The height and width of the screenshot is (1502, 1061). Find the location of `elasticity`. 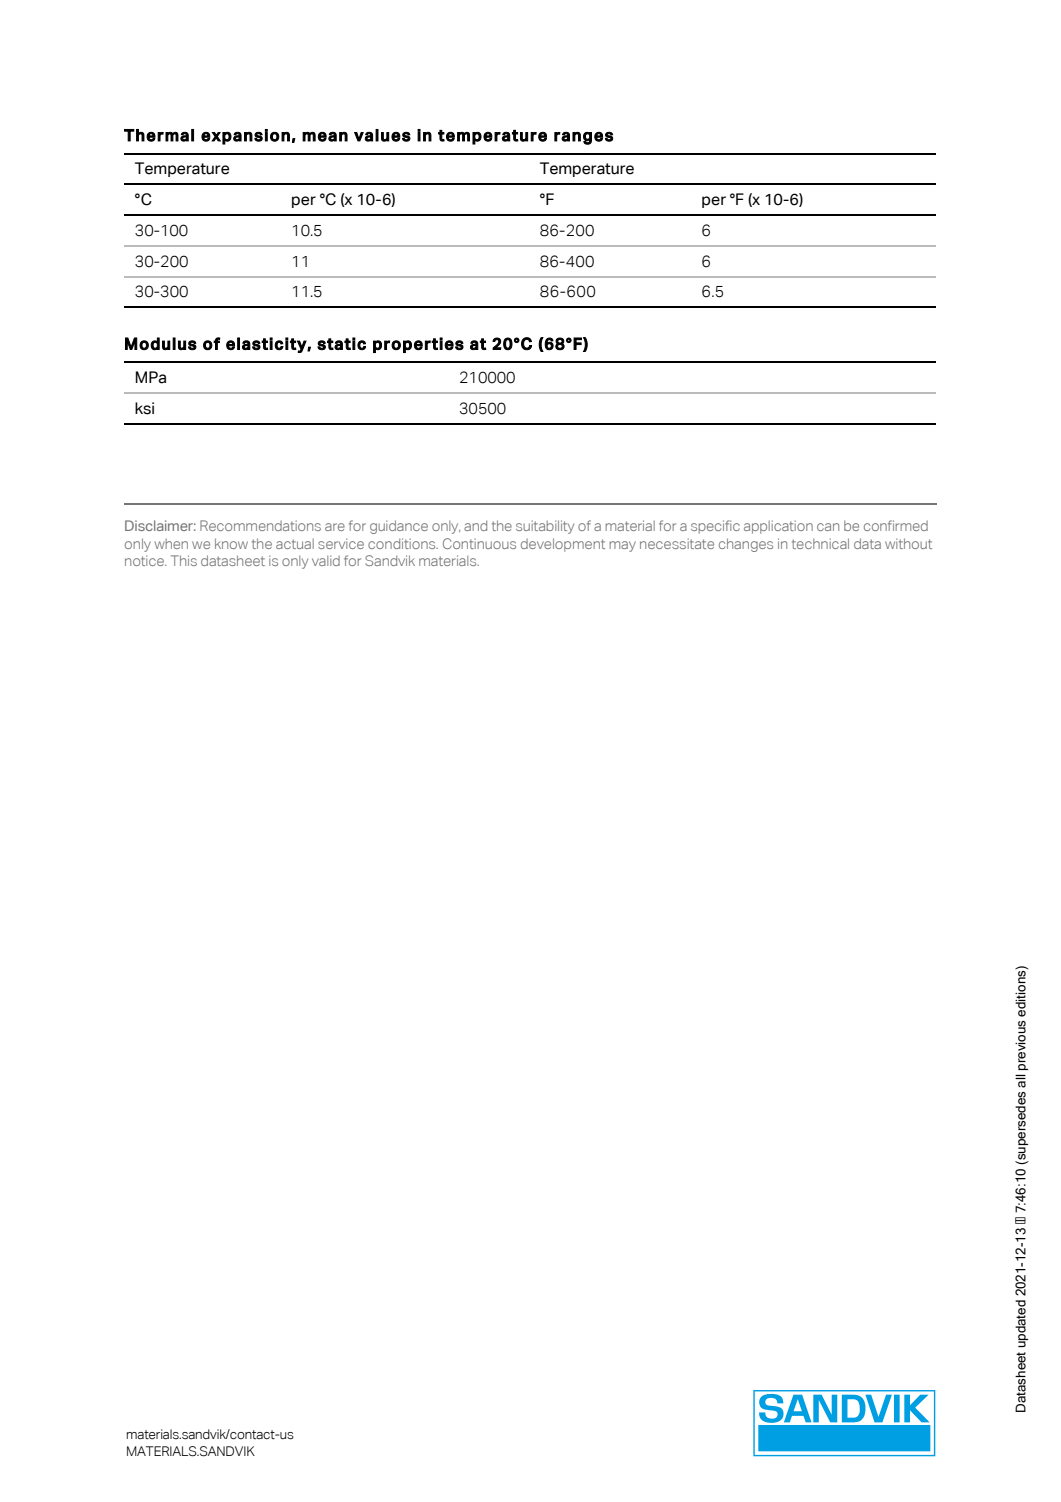

elasticity is located at coordinates (267, 345).
